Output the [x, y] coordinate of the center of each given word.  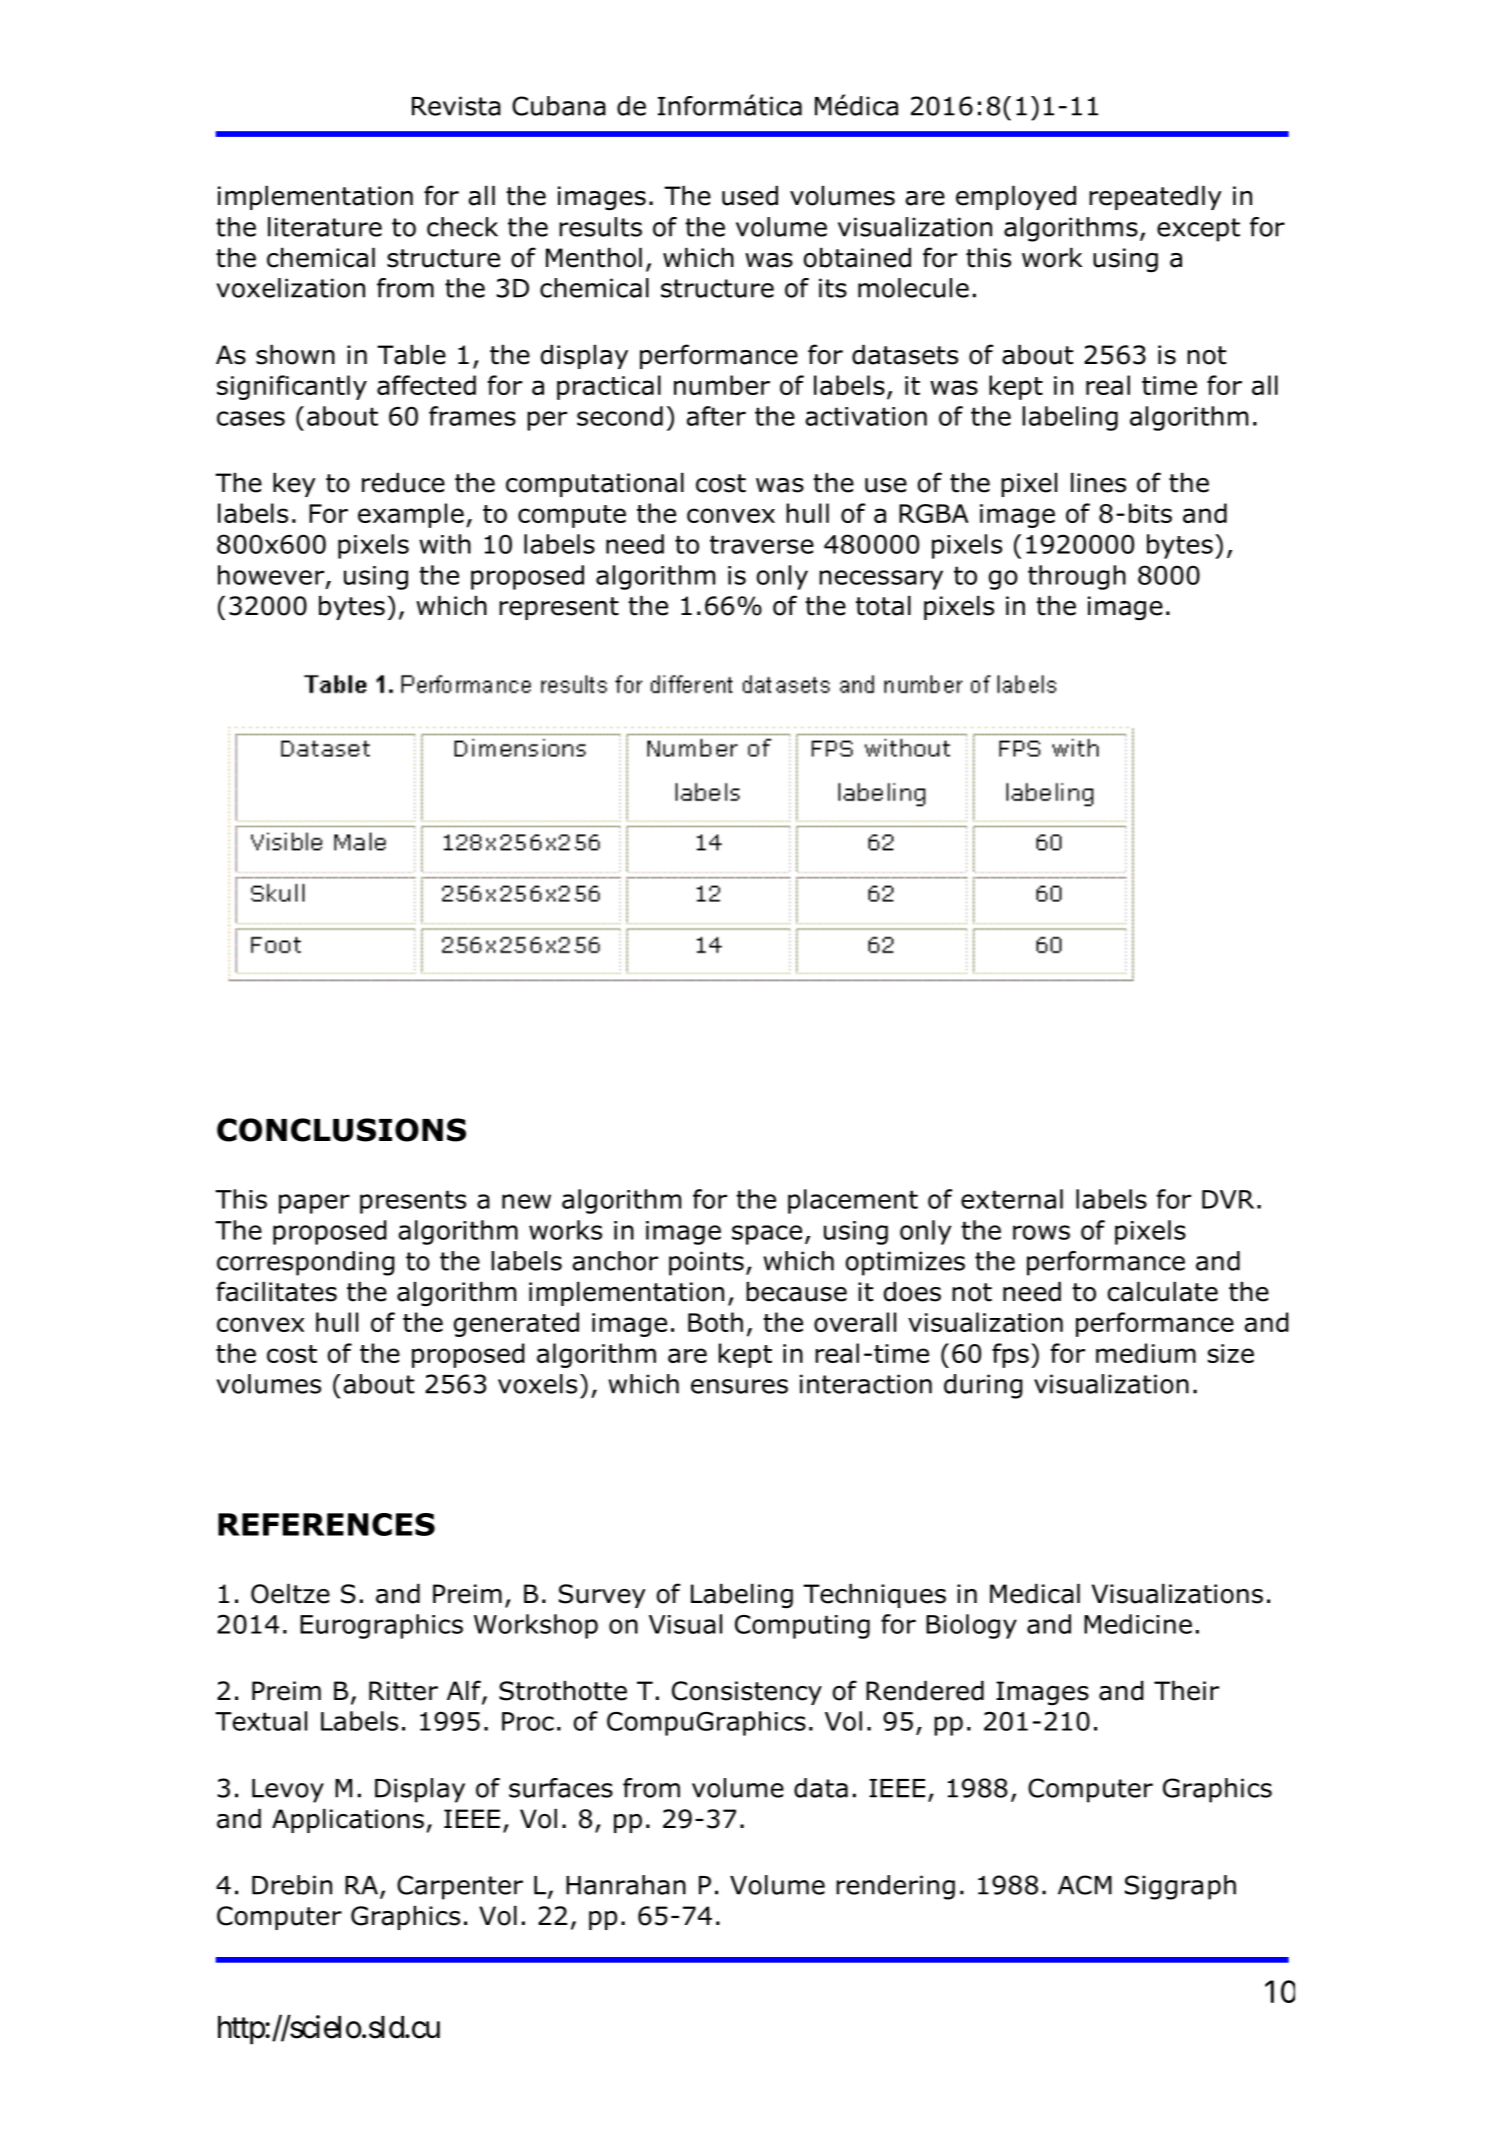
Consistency [747, 1693]
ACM [1085, 1885]
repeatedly [1155, 198]
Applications [348, 1821]
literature [325, 227]
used [750, 196]
